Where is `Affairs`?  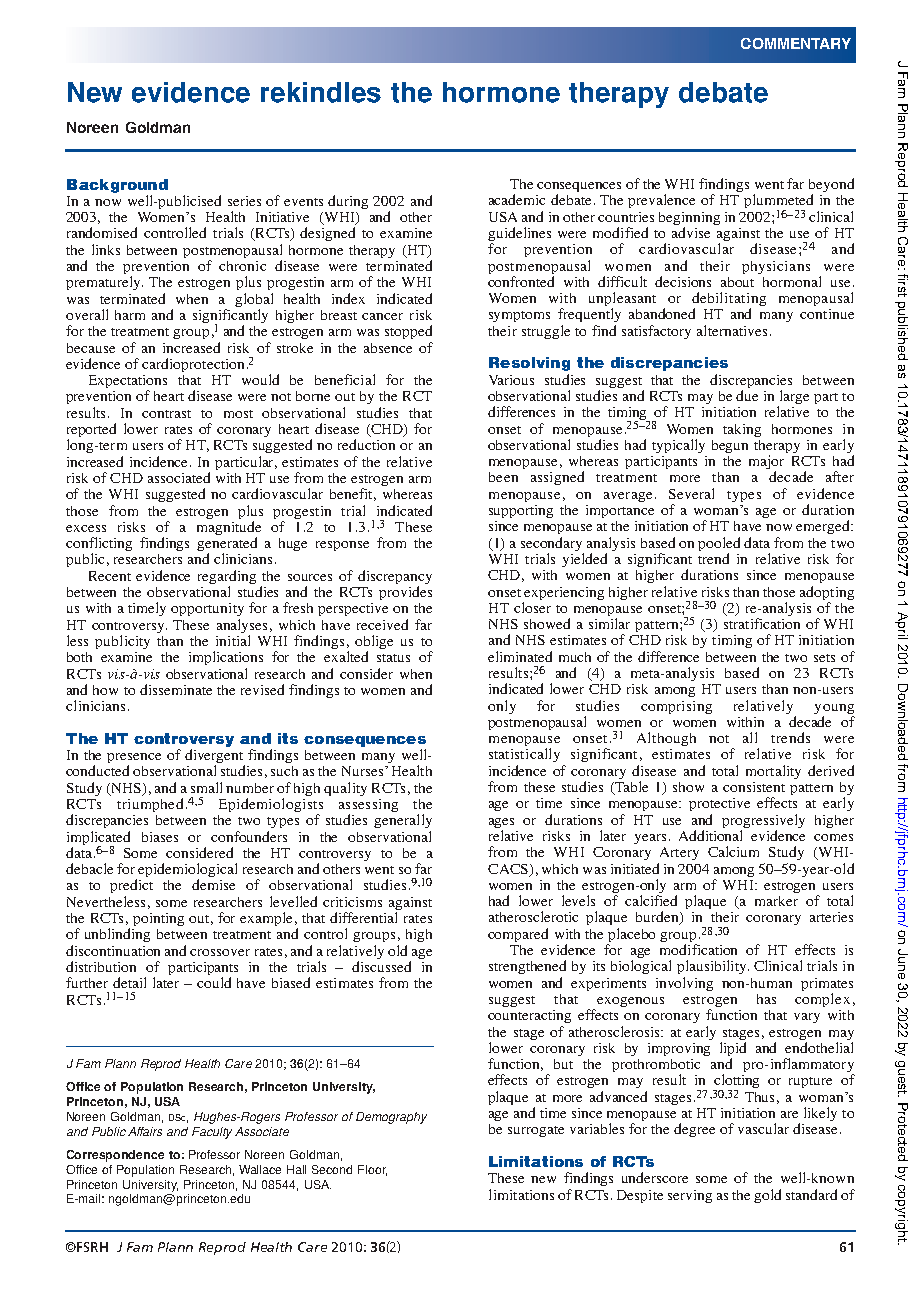
Affairs is located at coordinates (145, 1131).
